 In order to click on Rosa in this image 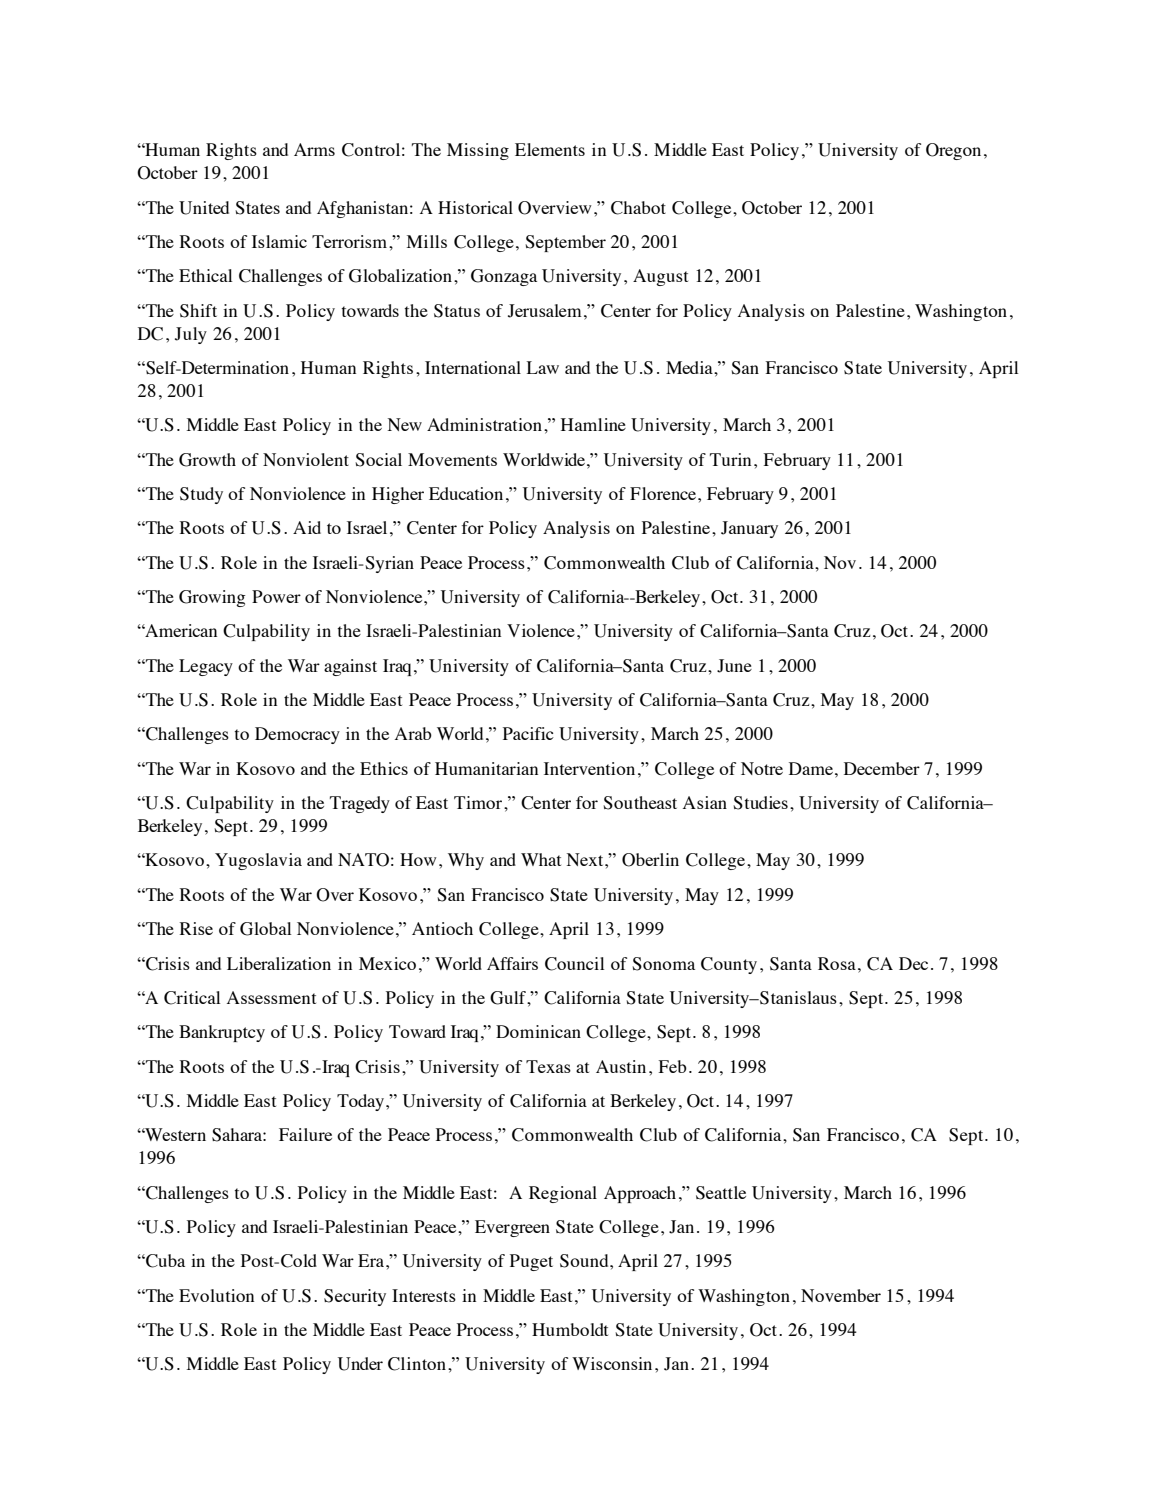, I will do `click(837, 963)`.
